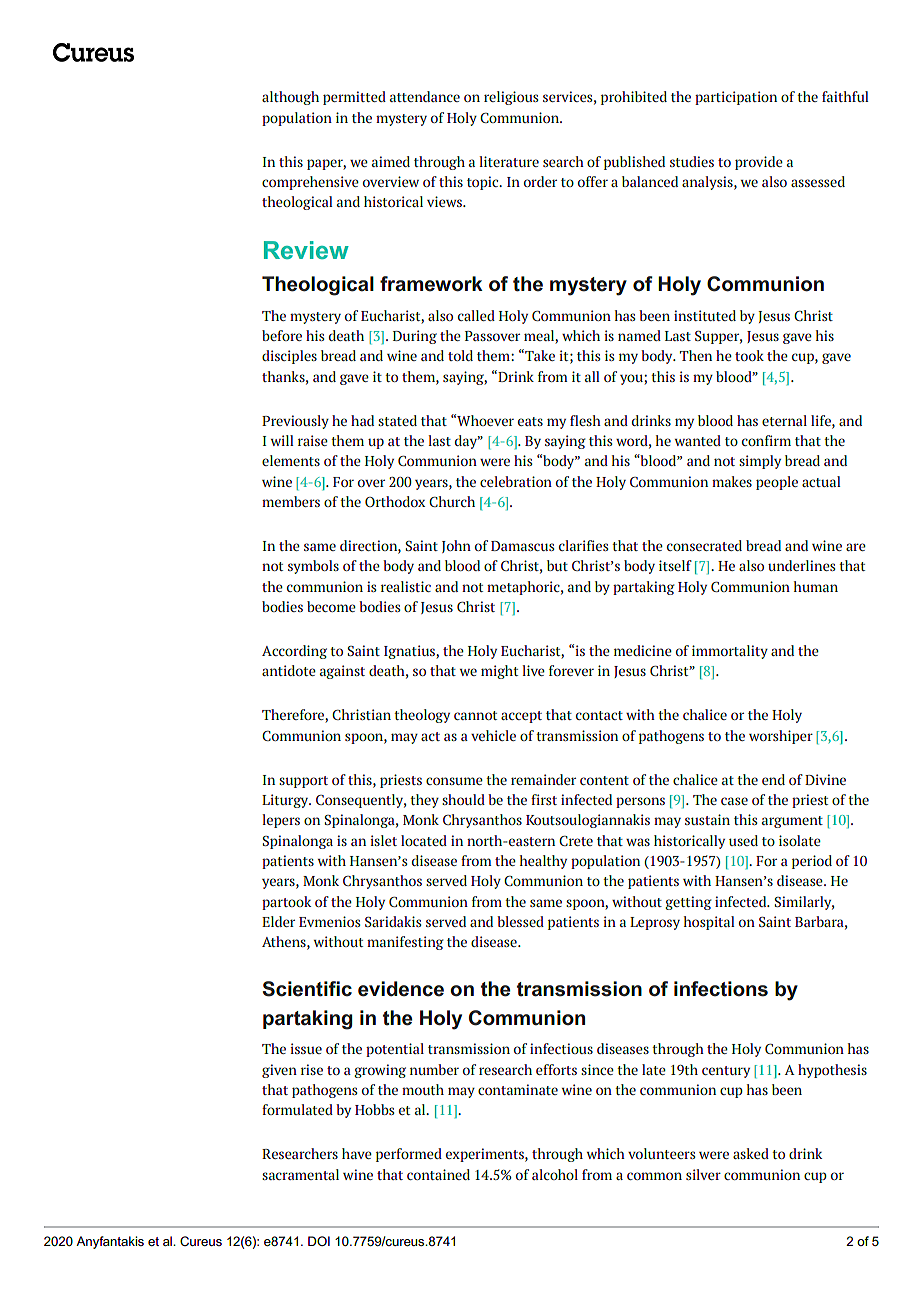 The height and width of the page is (1308, 924). Describe the element at coordinates (319, 1241) in the page. I see `DOI` at that location.
